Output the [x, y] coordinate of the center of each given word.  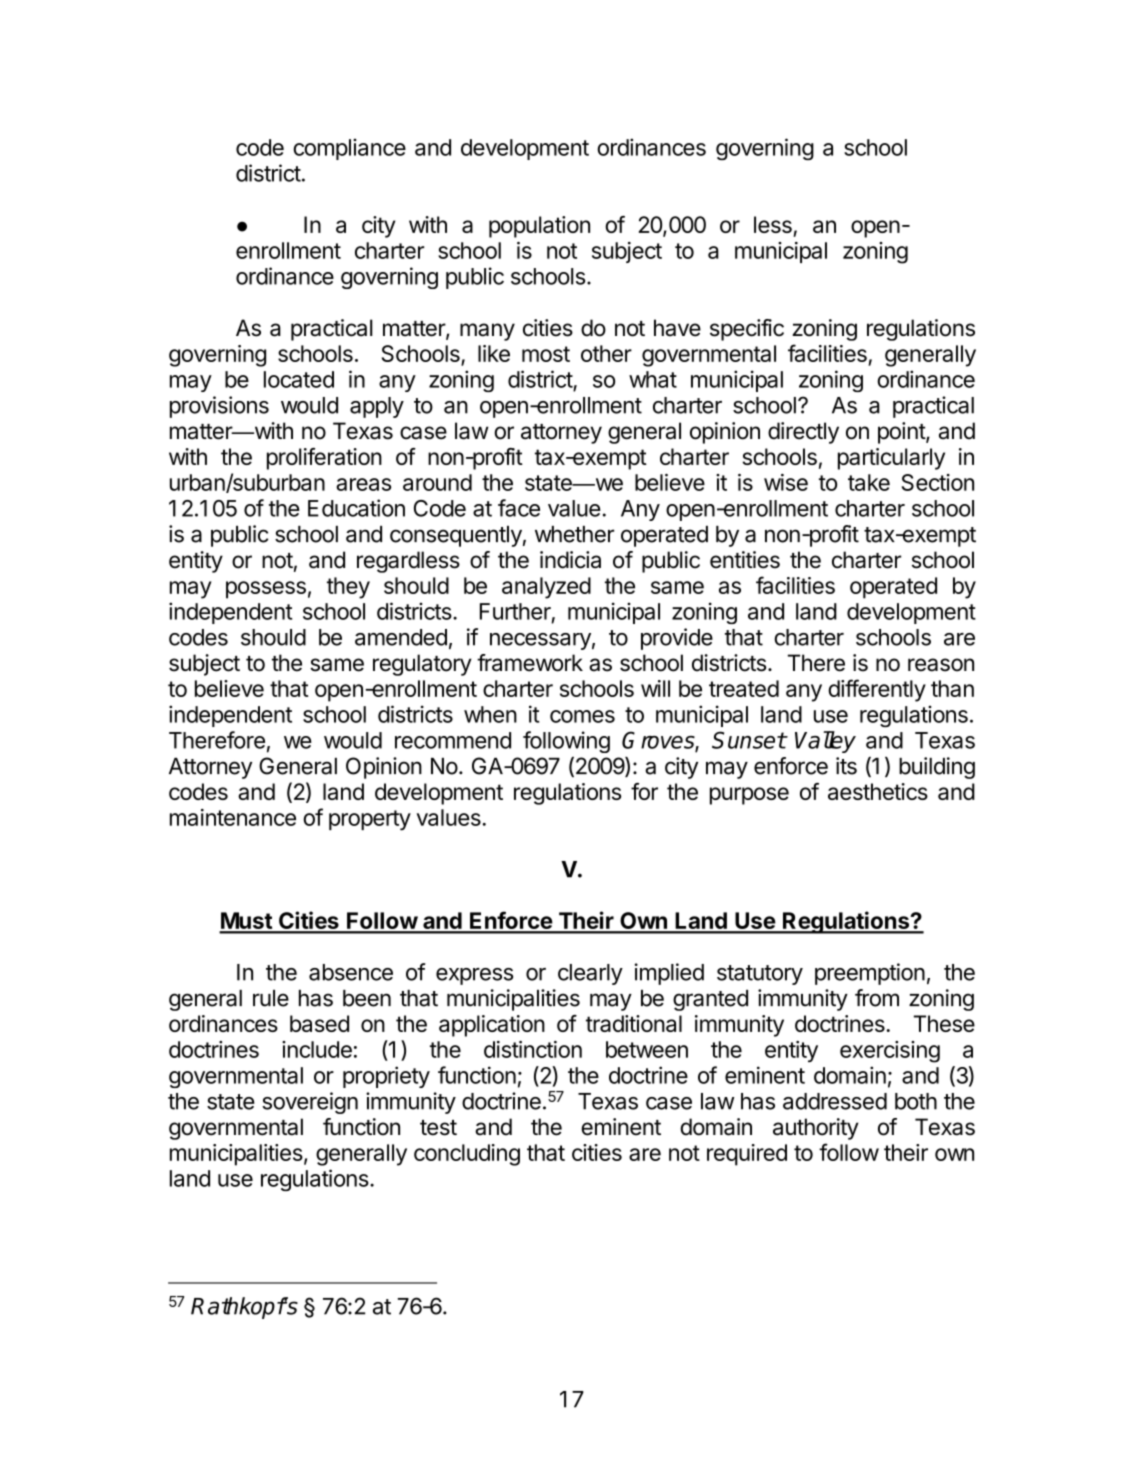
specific [747, 330]
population [539, 227]
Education [356, 508]
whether [574, 534]
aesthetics [878, 791]
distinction [533, 1049]
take [869, 482]
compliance [349, 149]
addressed [835, 1101]
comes [582, 716]
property [370, 820]
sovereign [310, 1103]
